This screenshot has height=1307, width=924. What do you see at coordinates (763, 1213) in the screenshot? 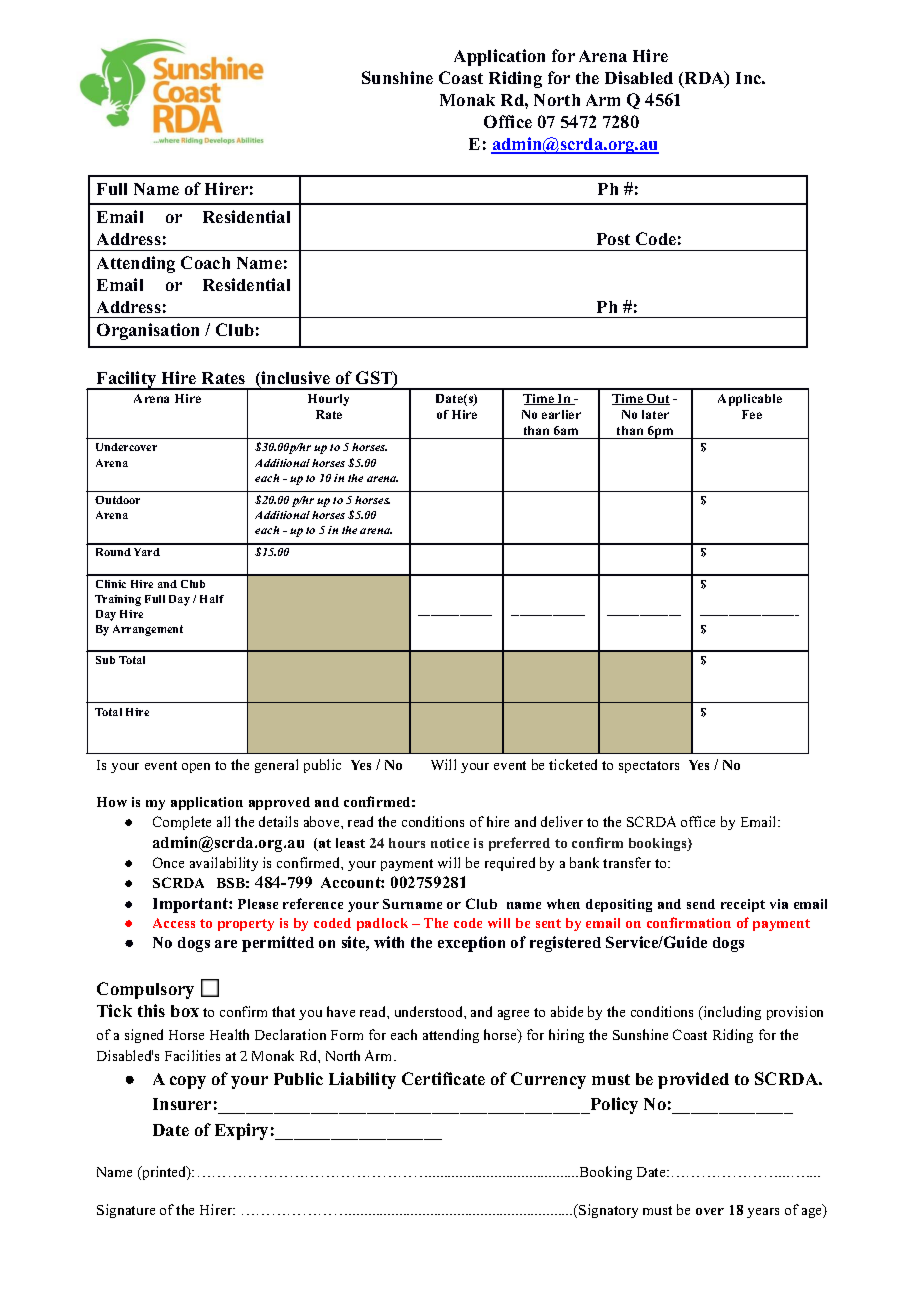
I see `years` at bounding box center [763, 1213].
